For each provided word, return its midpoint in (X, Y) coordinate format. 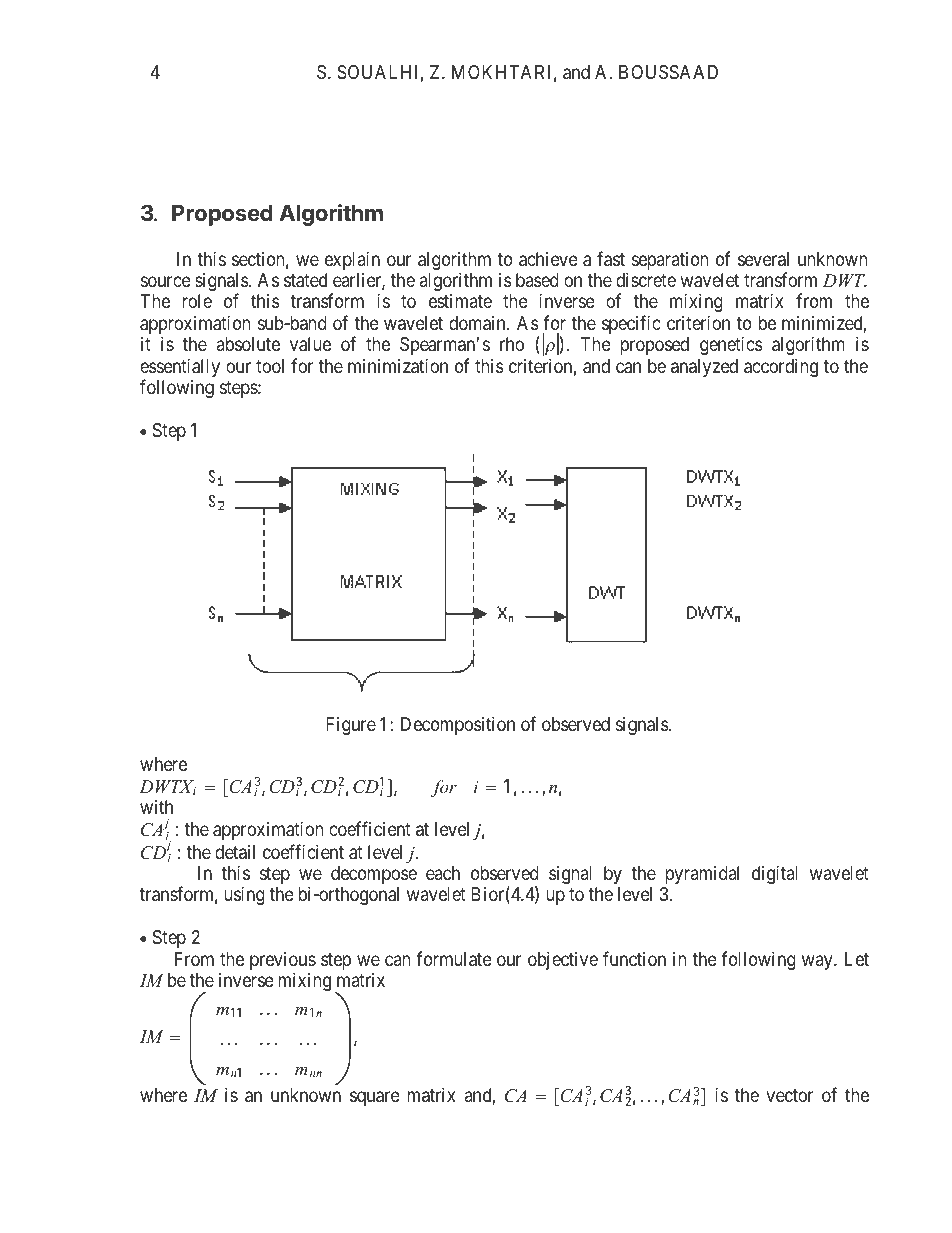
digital (775, 874)
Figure (351, 726)
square (375, 1098)
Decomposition (458, 725)
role (197, 301)
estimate (460, 301)
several (763, 259)
